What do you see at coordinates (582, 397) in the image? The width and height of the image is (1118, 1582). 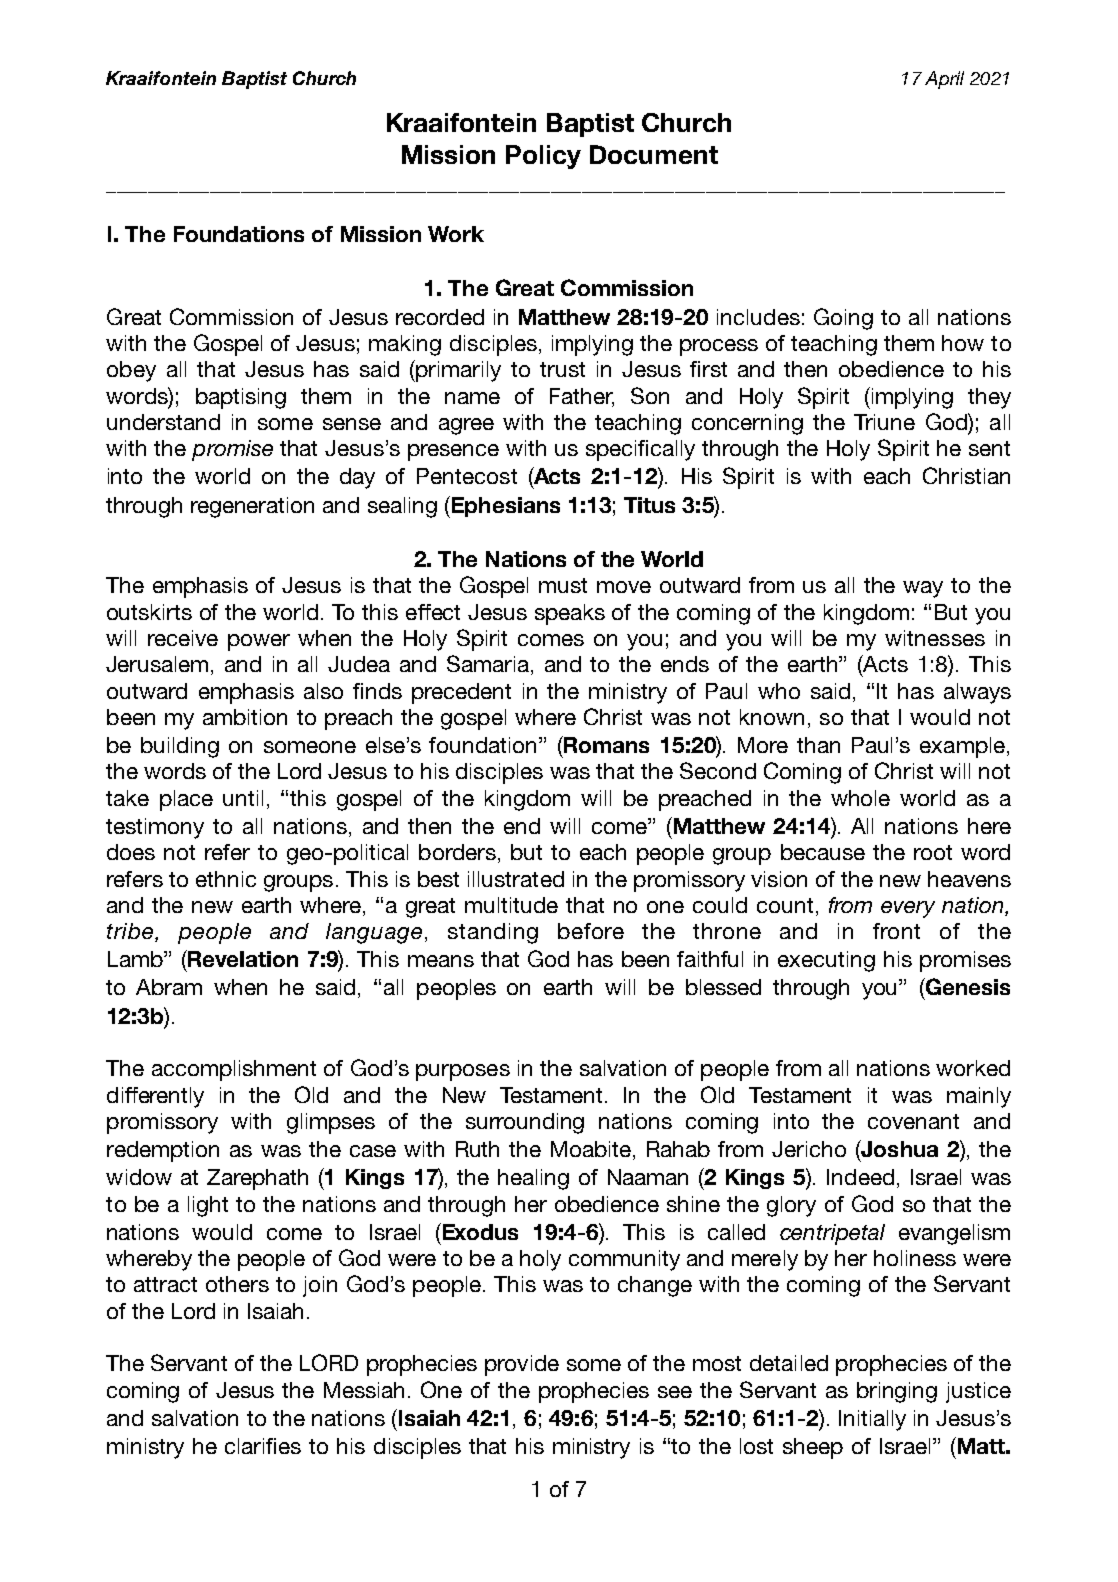 I see `Father` at bounding box center [582, 397].
